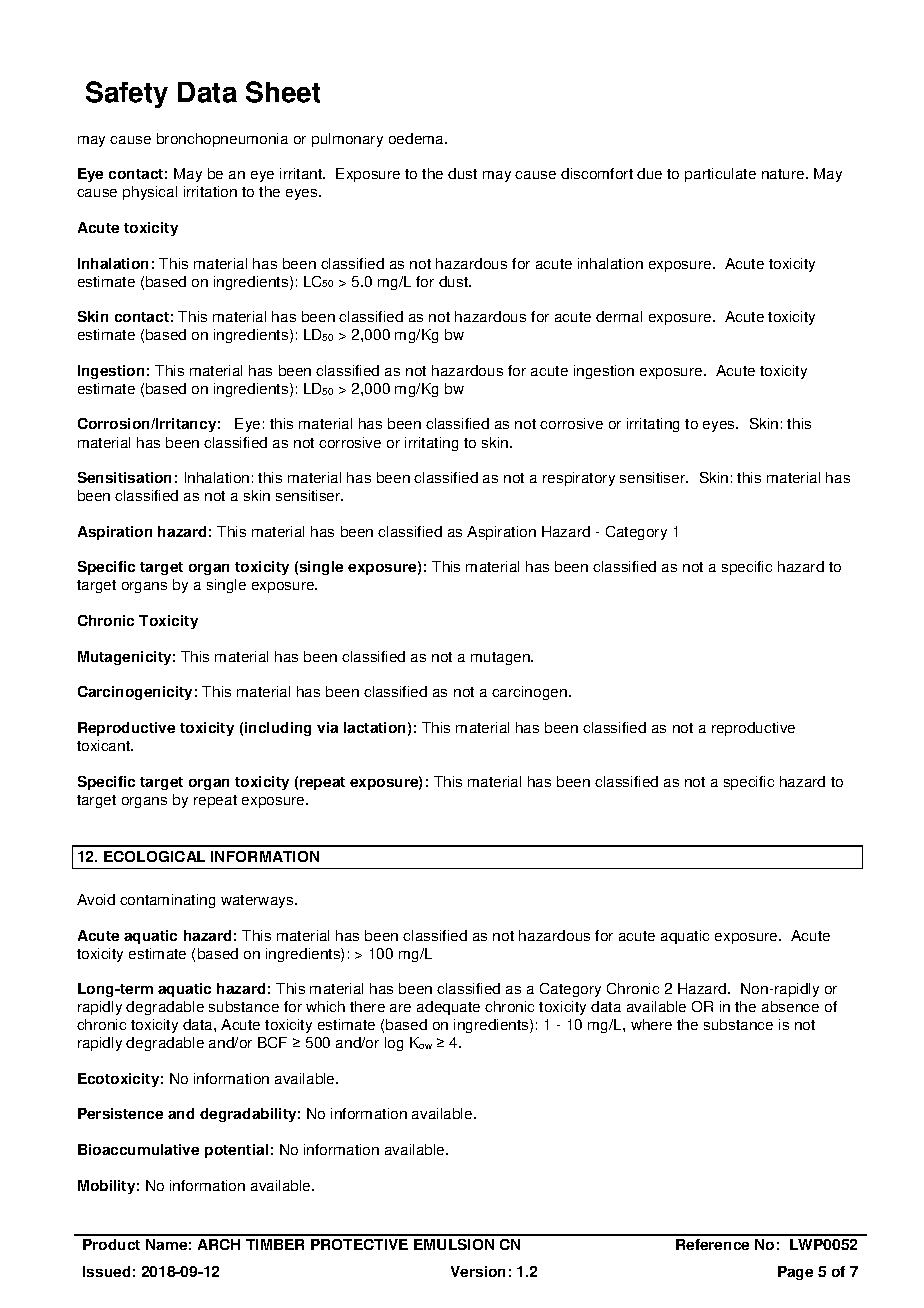 Image resolution: width=924 pixels, height=1308 pixels. I want to click on Safety, so click(127, 94).
